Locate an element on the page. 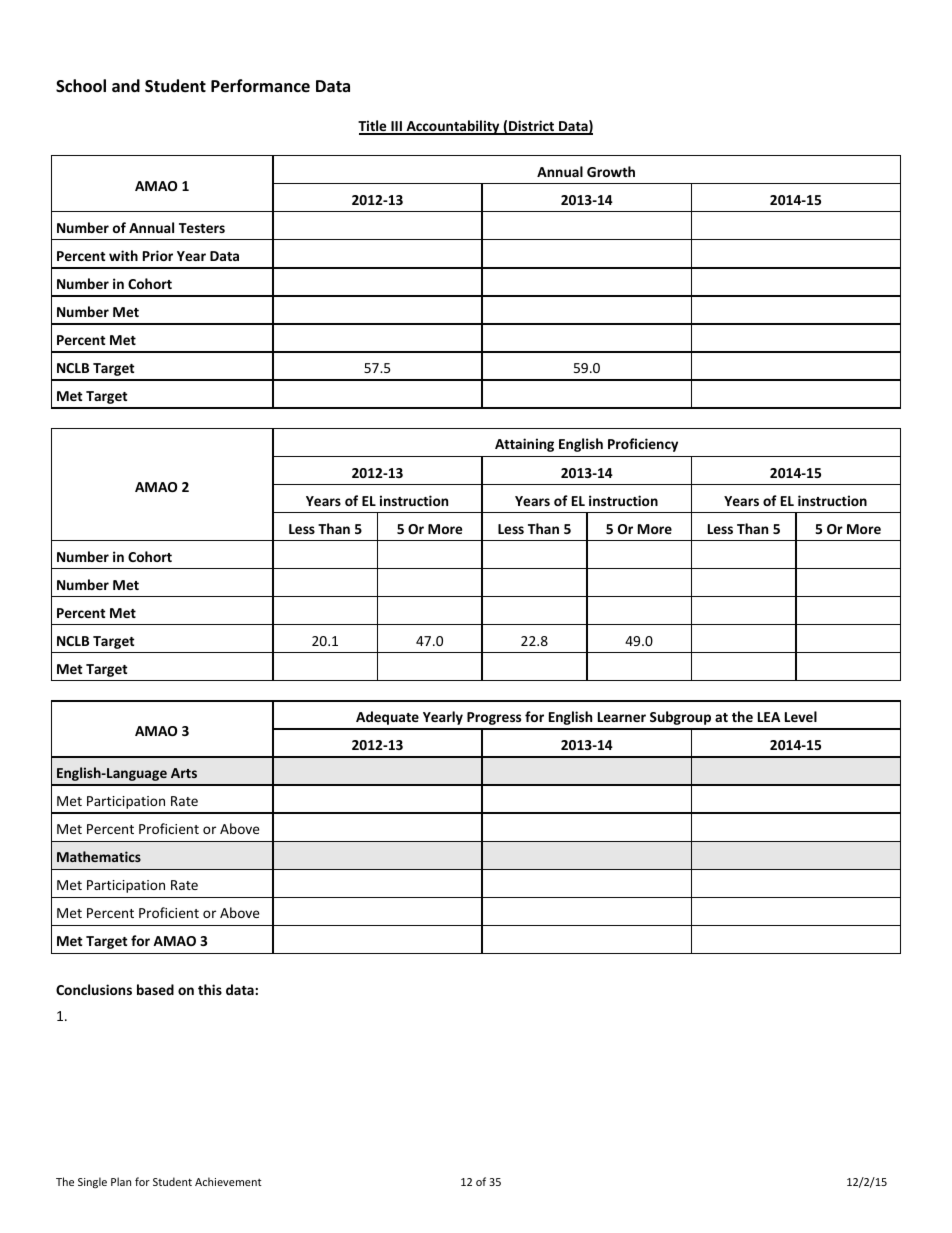  Level is located at coordinates (801, 716).
